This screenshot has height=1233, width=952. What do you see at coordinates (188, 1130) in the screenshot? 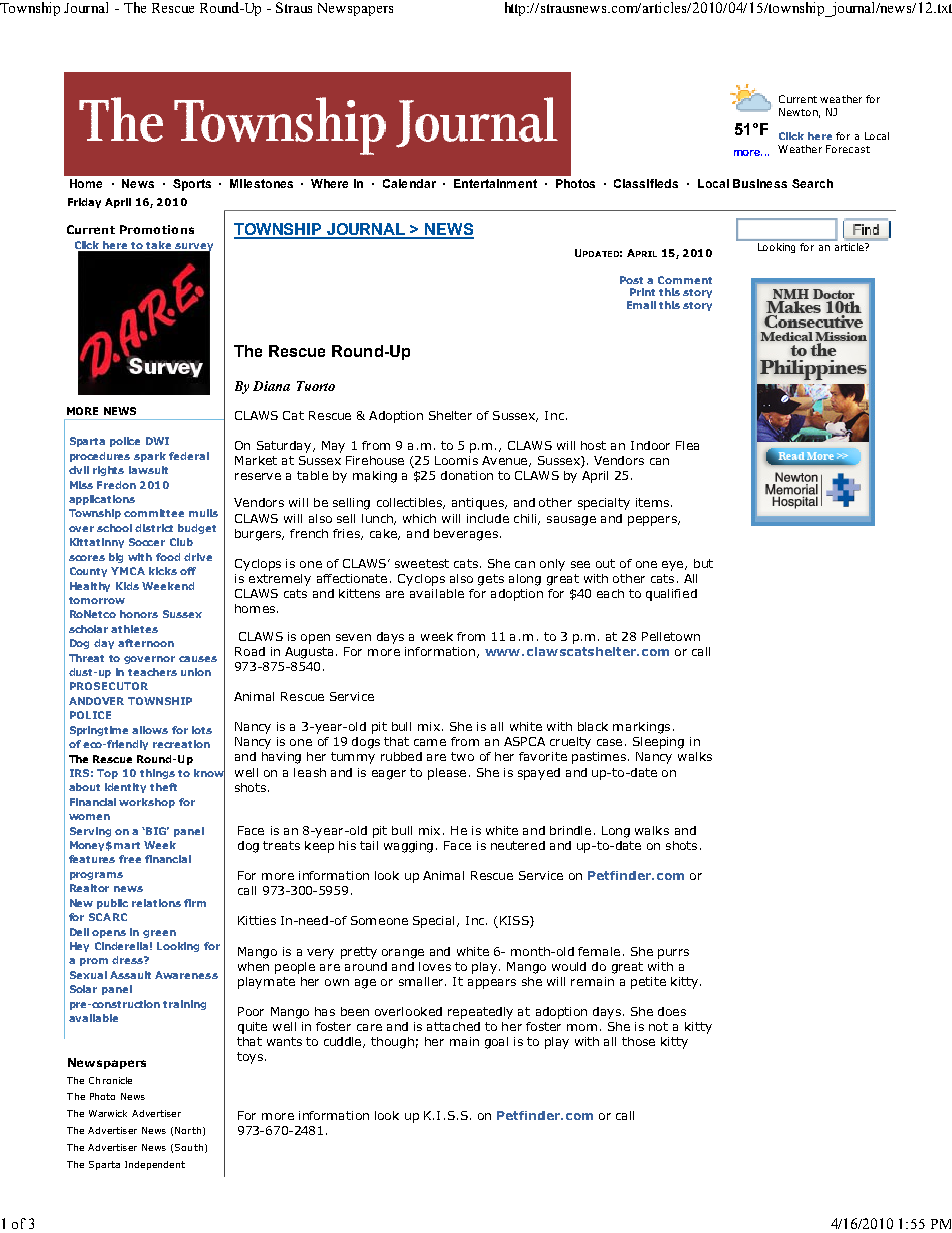
I see `North` at bounding box center [188, 1130].
